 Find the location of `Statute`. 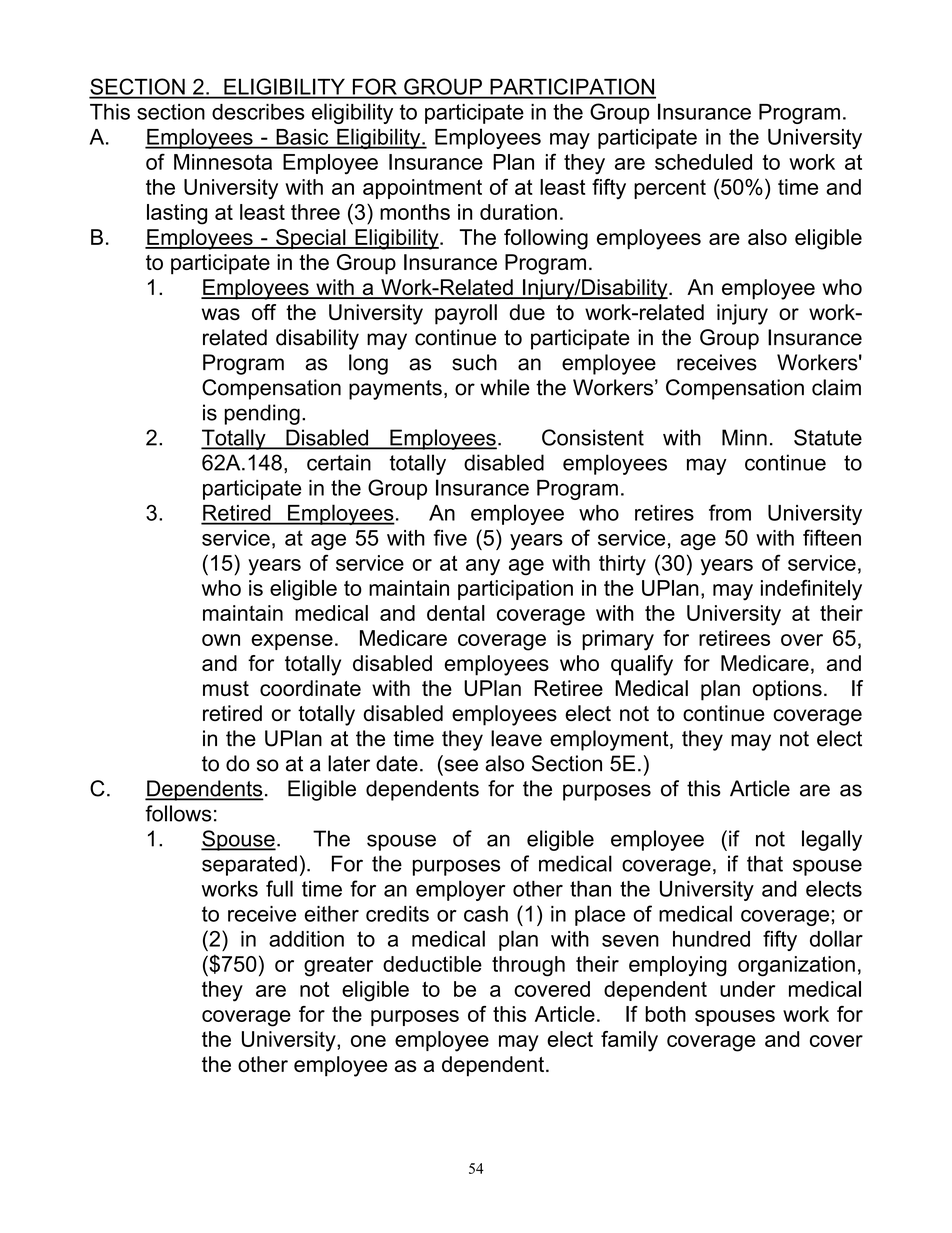

Statute is located at coordinates (828, 437).
